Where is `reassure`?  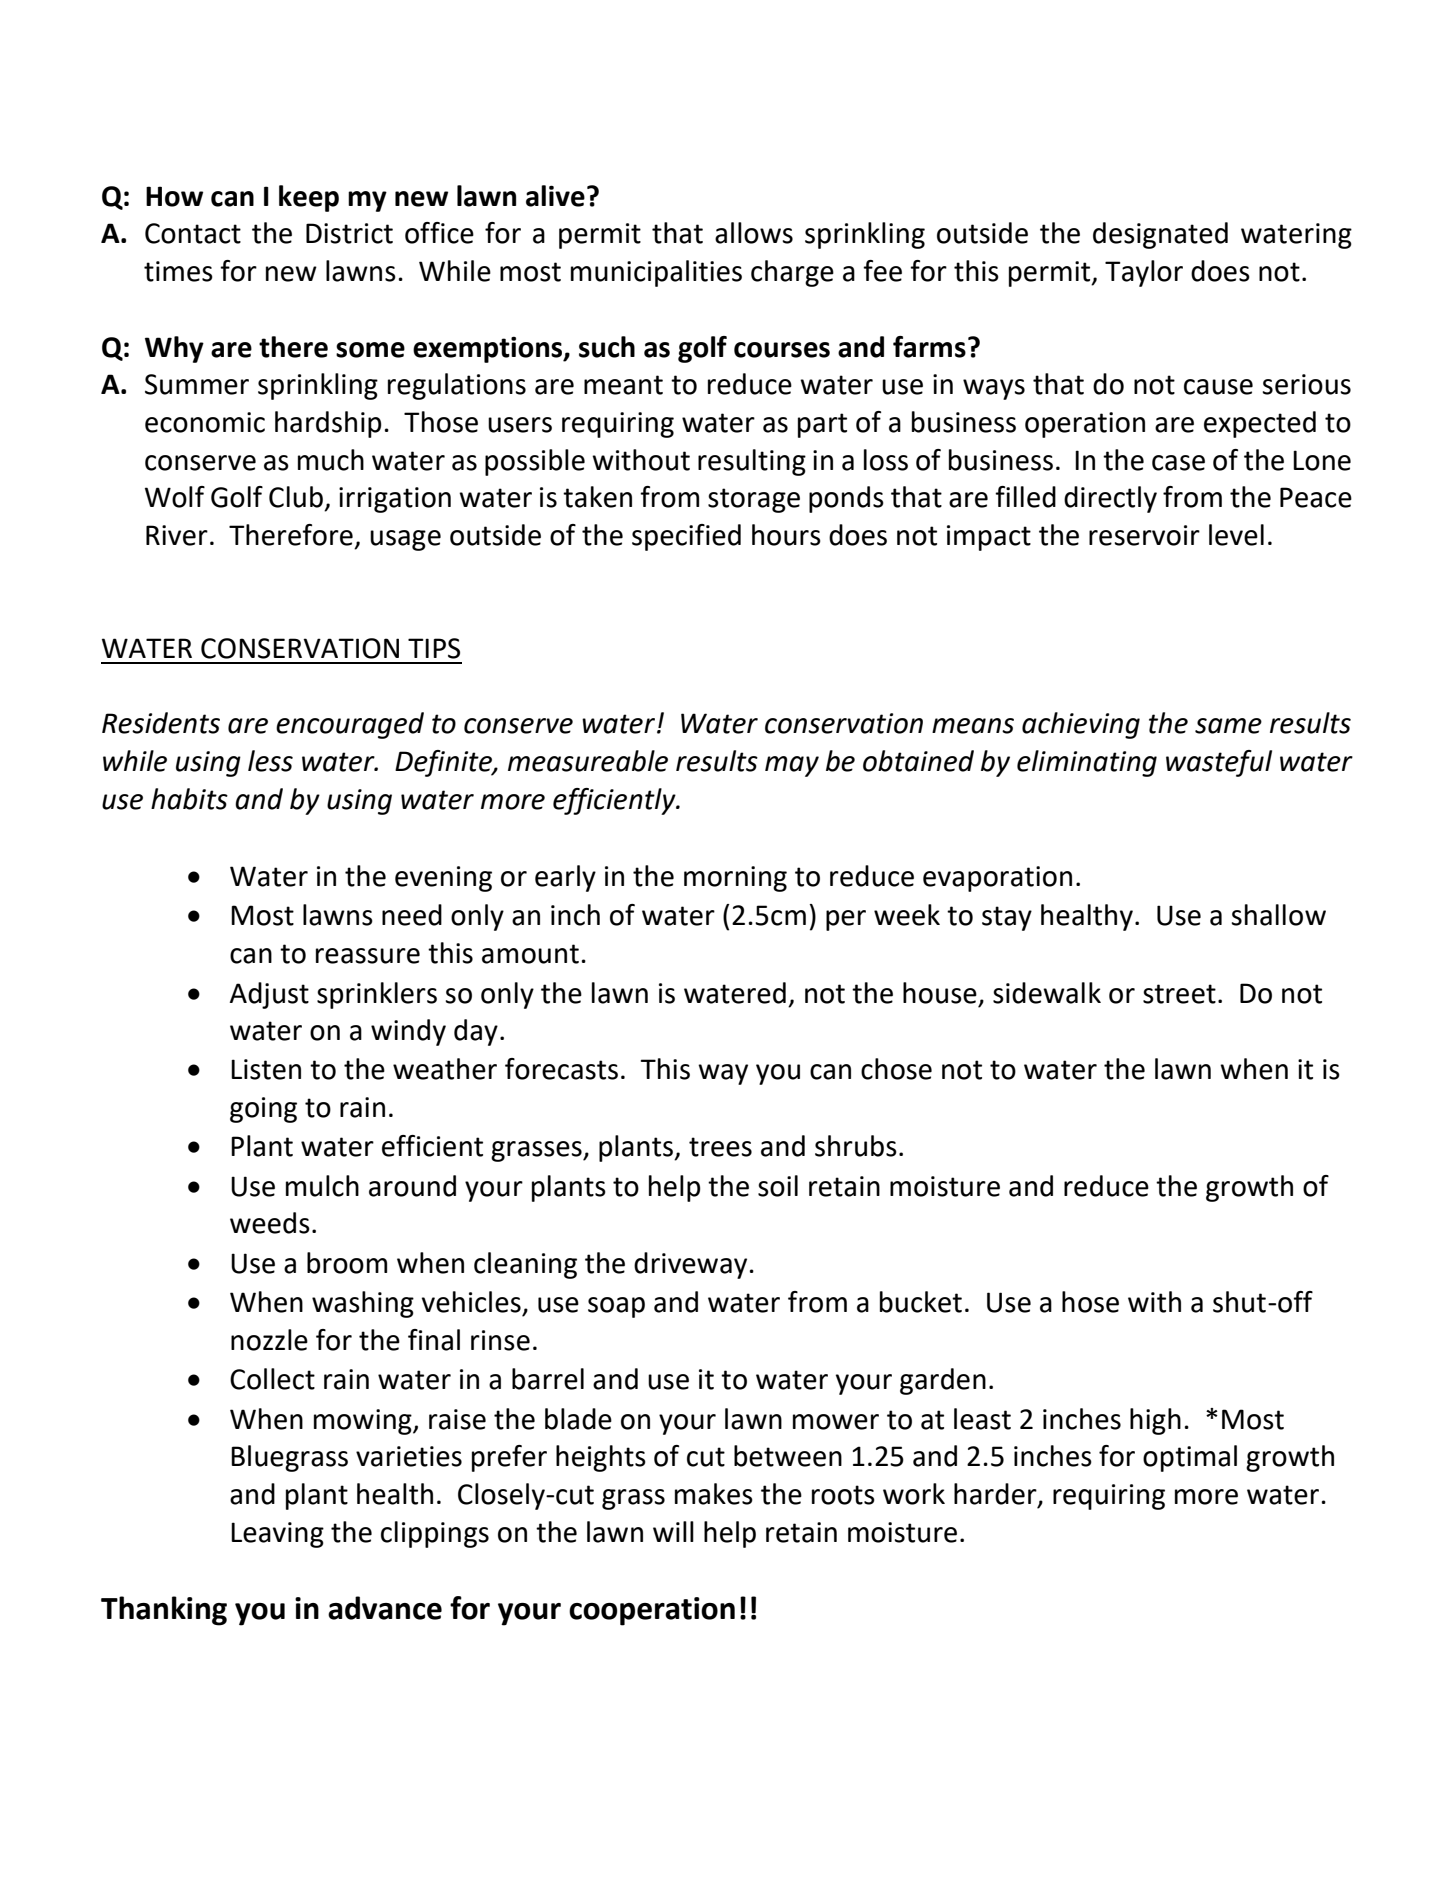 reassure is located at coordinates (368, 956).
